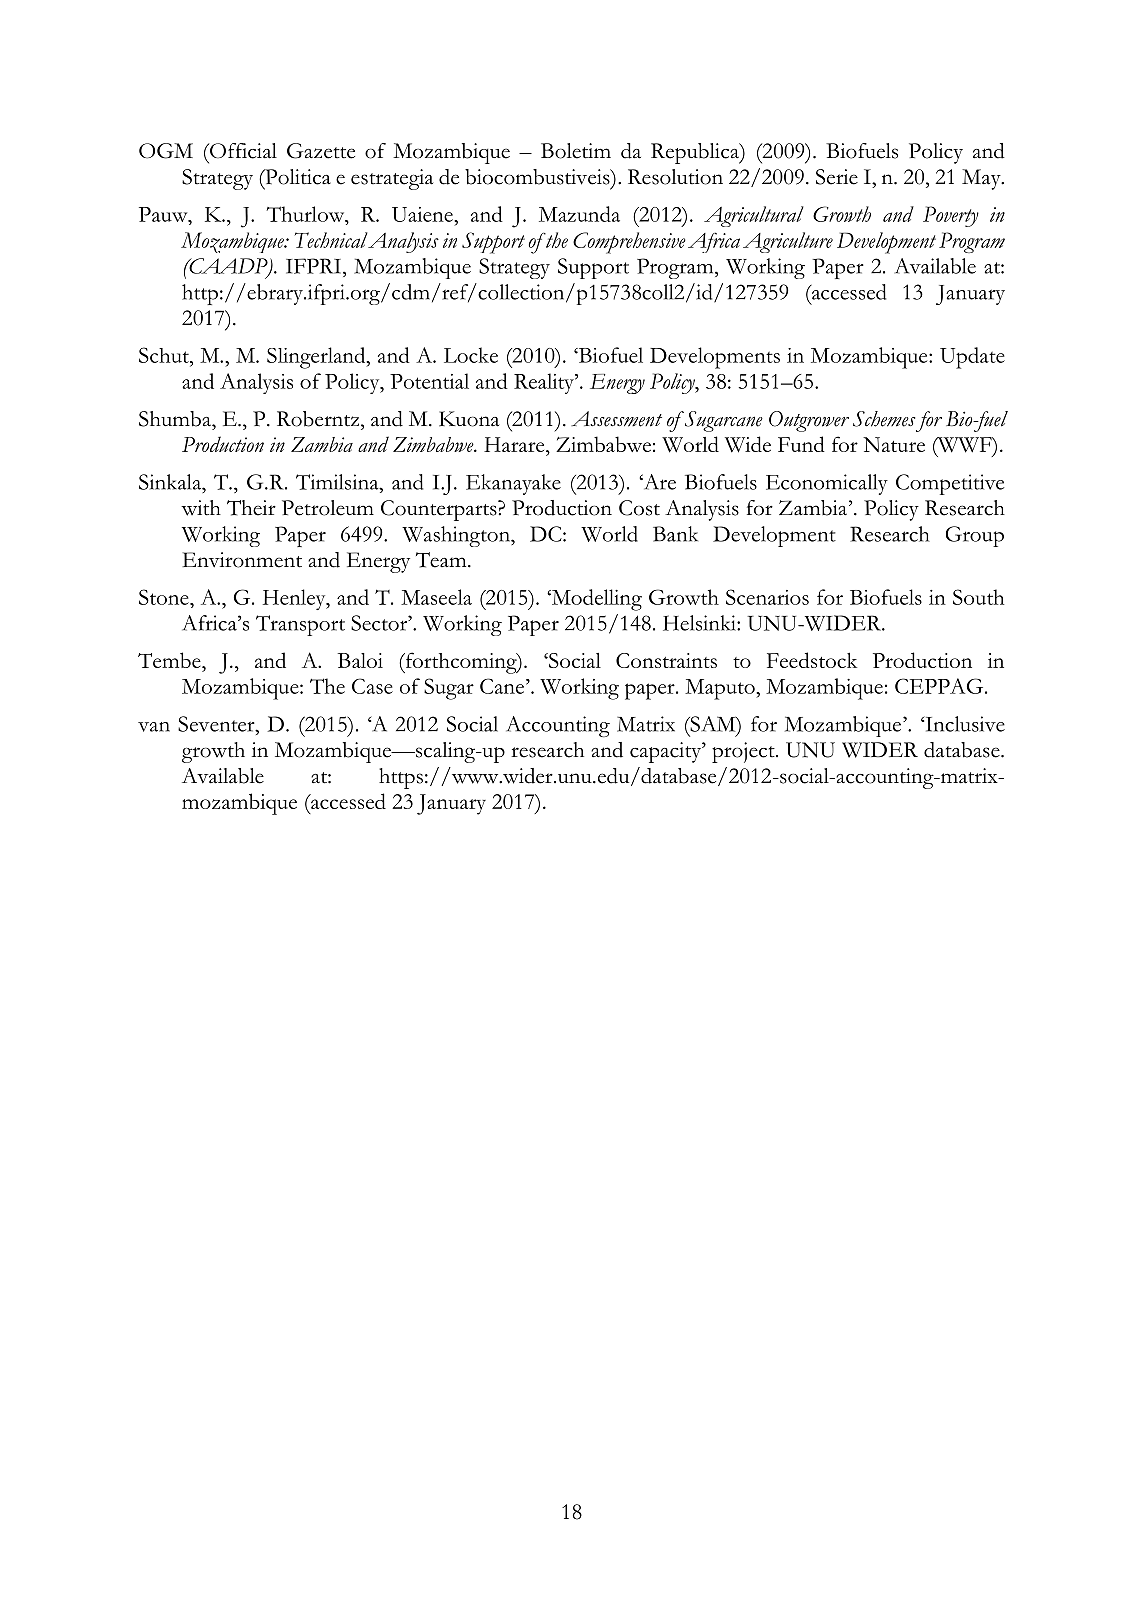 The width and height of the screenshot is (1143, 1616). I want to click on Serie, so click(837, 177).
